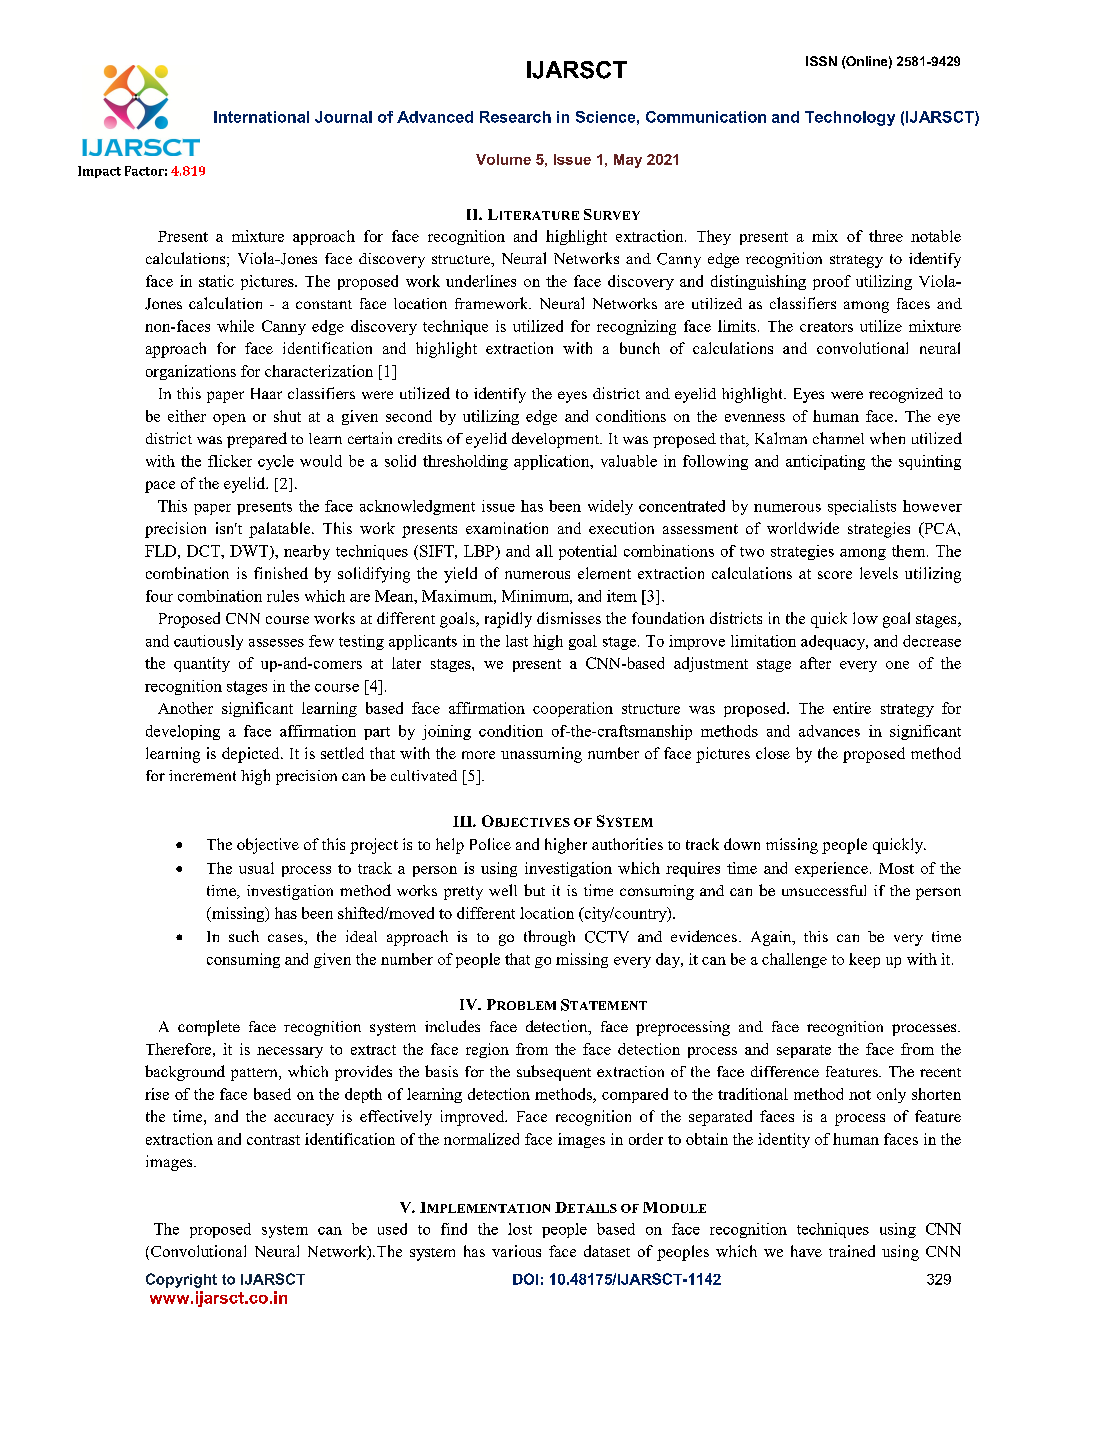 This screenshot has height=1430, width=1105. What do you see at coordinates (553, 462) in the screenshot?
I see `application` at bounding box center [553, 462].
